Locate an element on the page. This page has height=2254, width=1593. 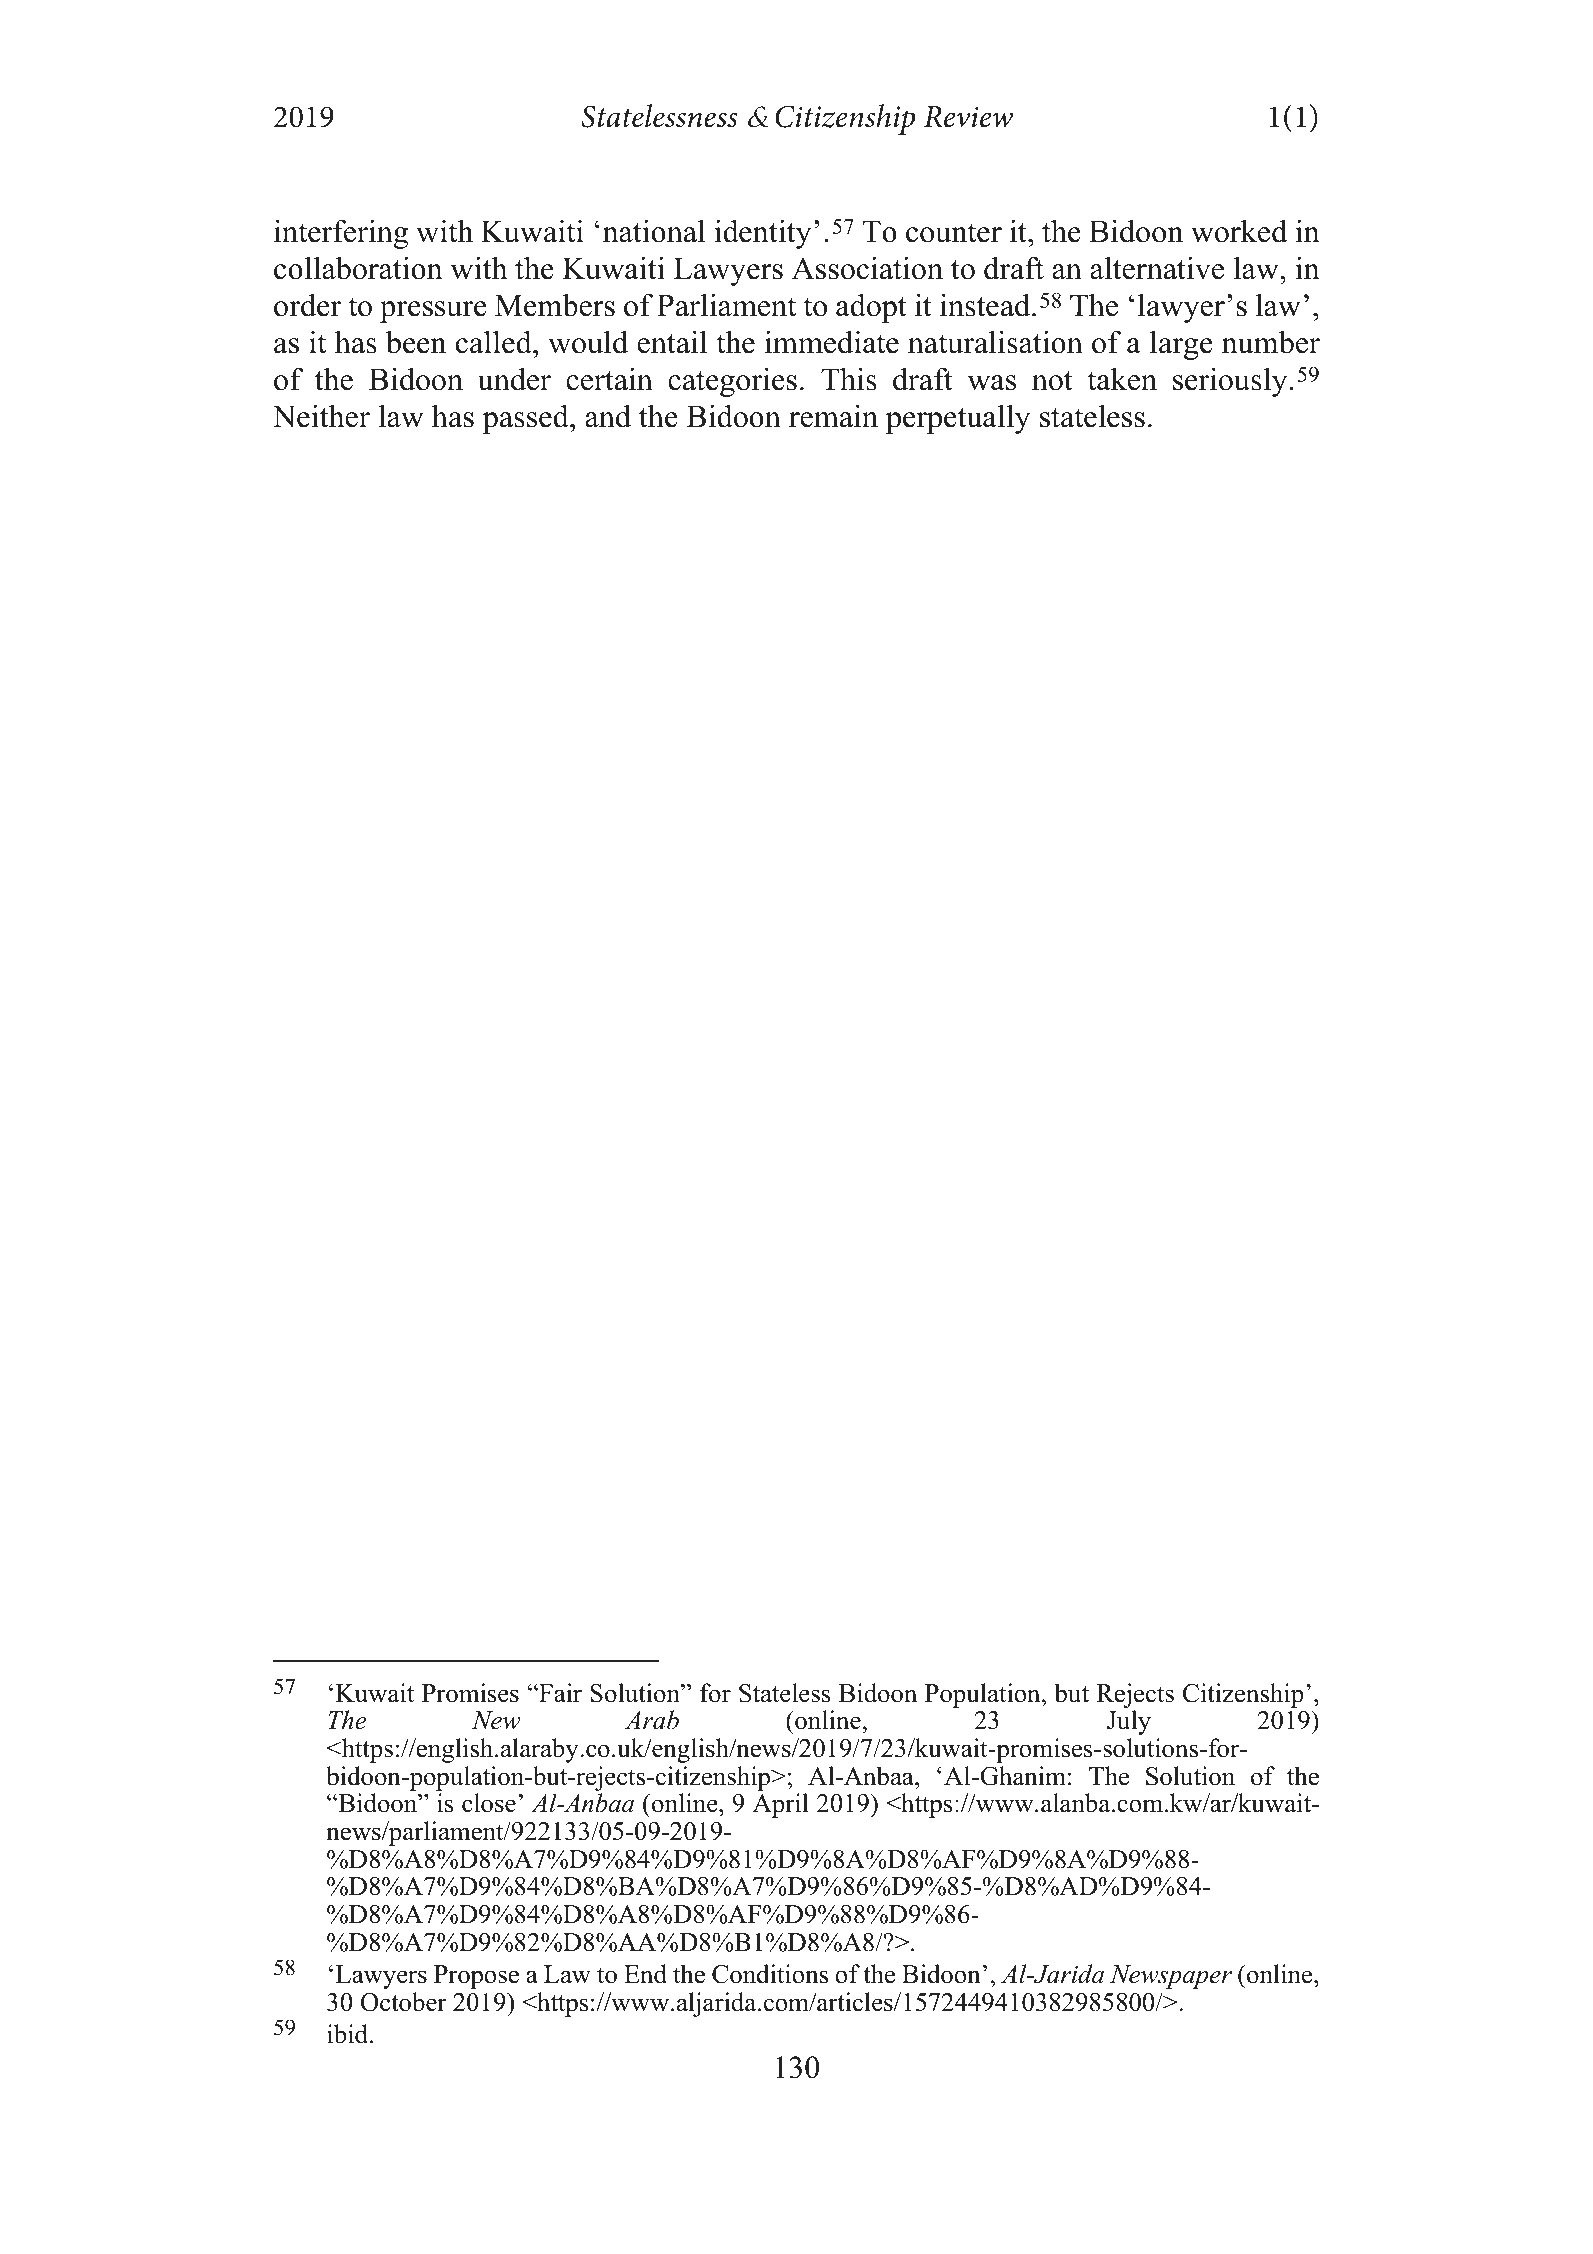
alternative is located at coordinates (1157, 268).
